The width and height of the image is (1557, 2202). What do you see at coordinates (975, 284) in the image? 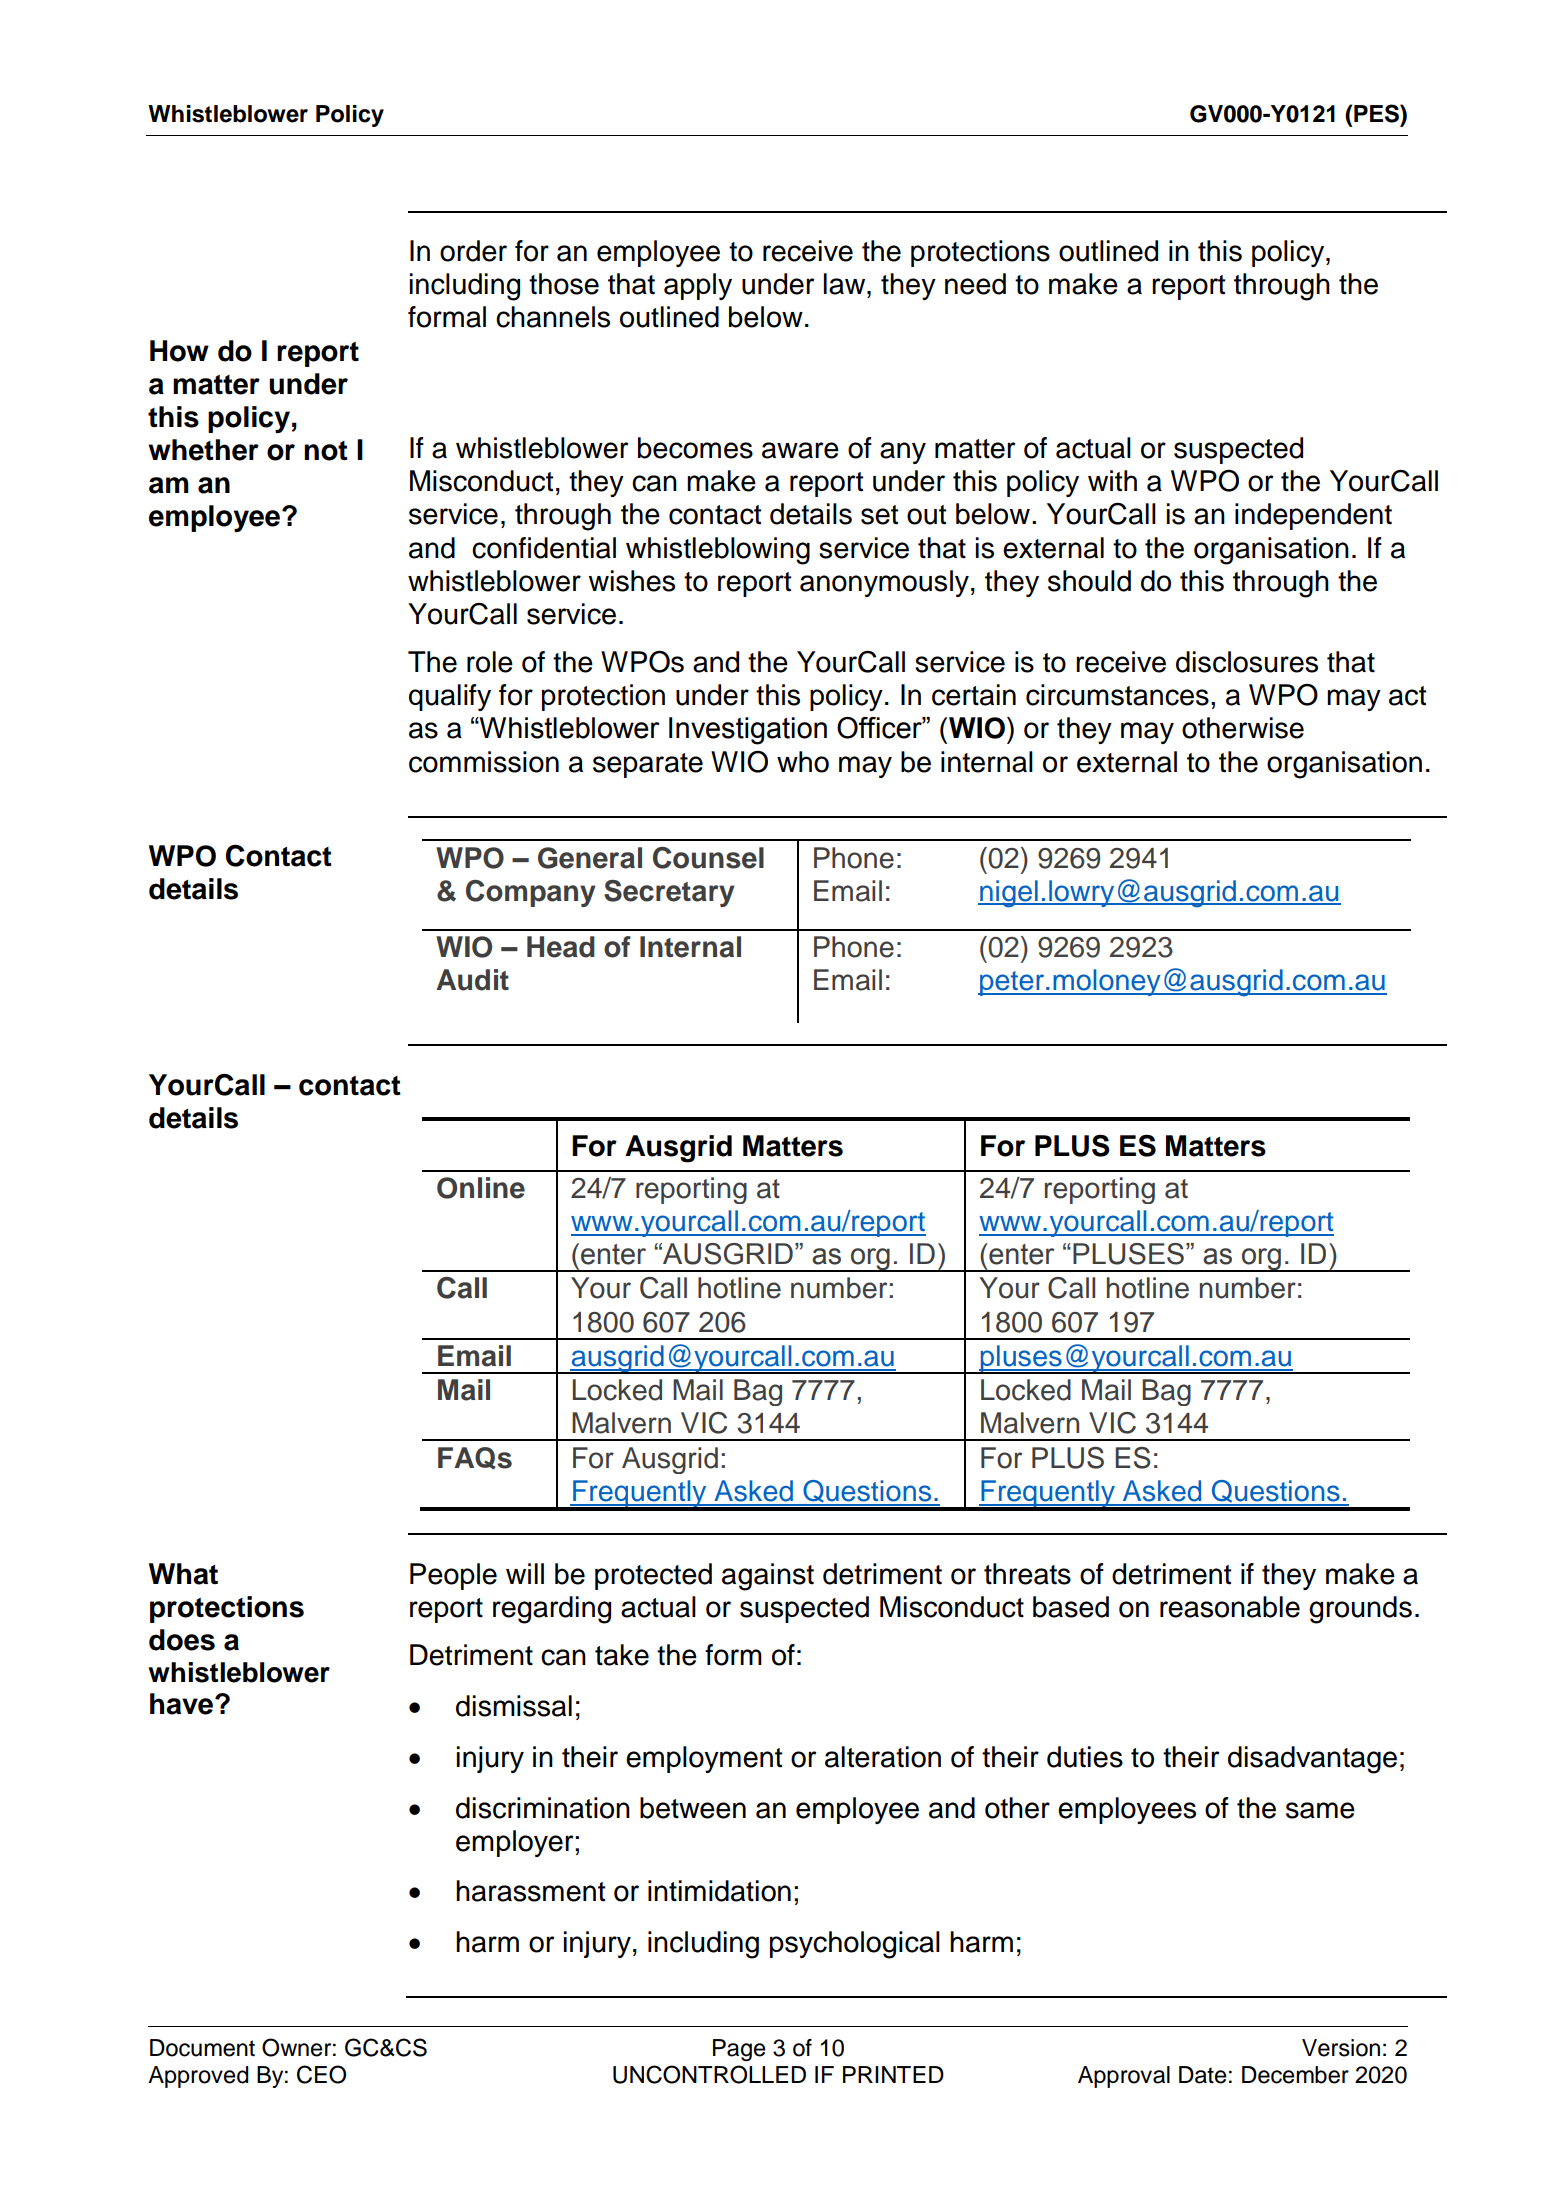
I see `need` at bounding box center [975, 284].
